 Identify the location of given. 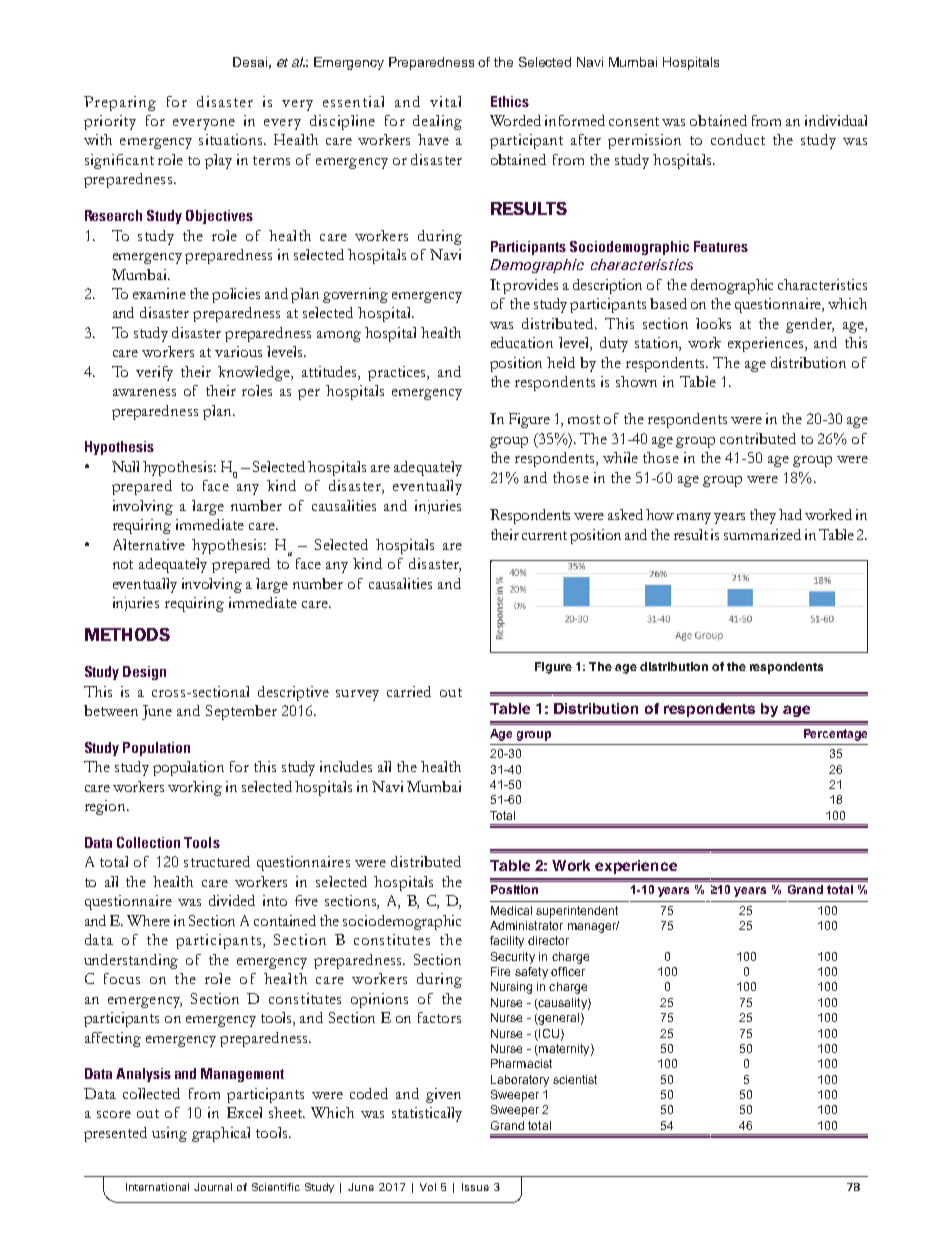
(443, 1095).
